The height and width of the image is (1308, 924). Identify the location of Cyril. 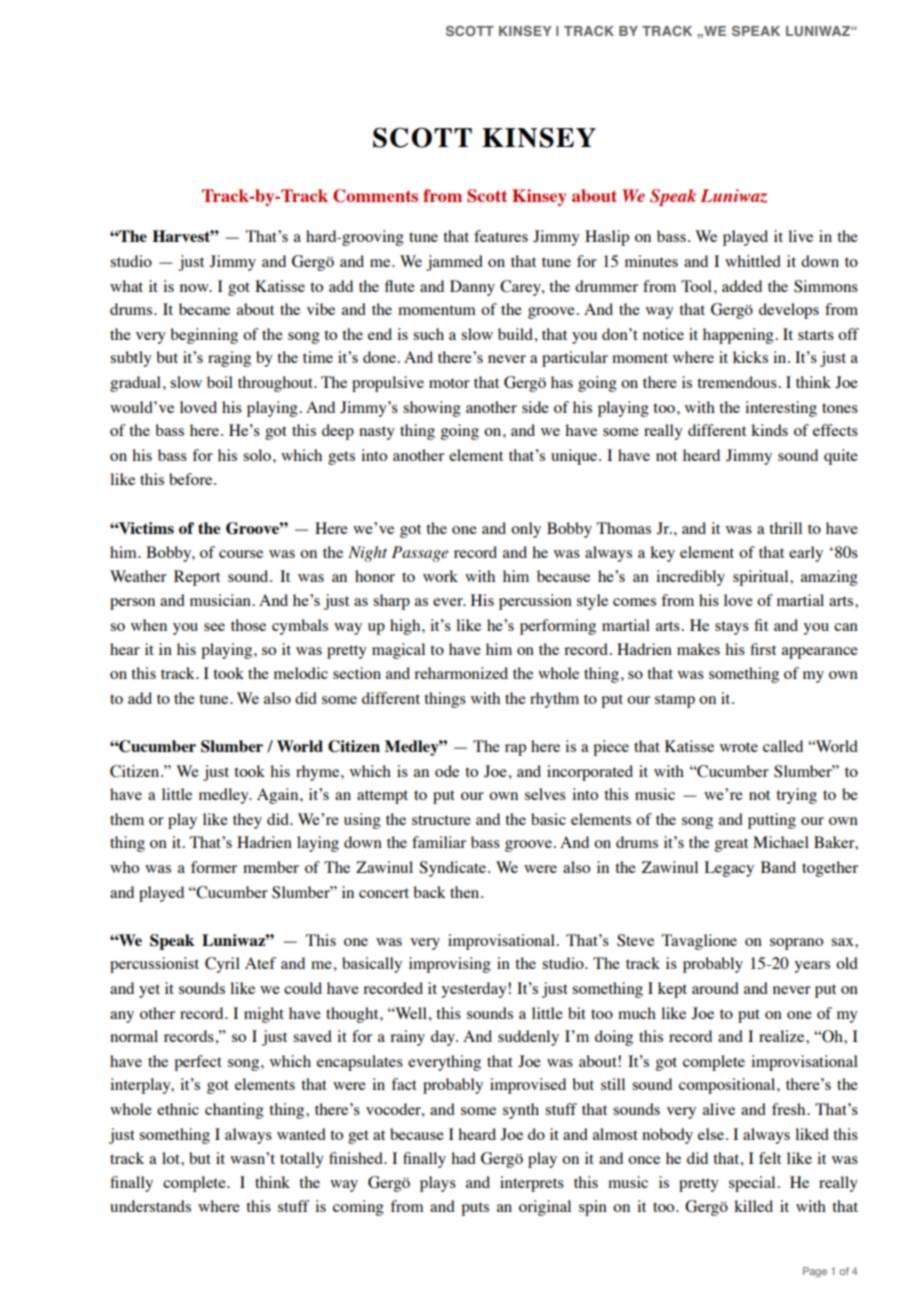
(222, 965).
